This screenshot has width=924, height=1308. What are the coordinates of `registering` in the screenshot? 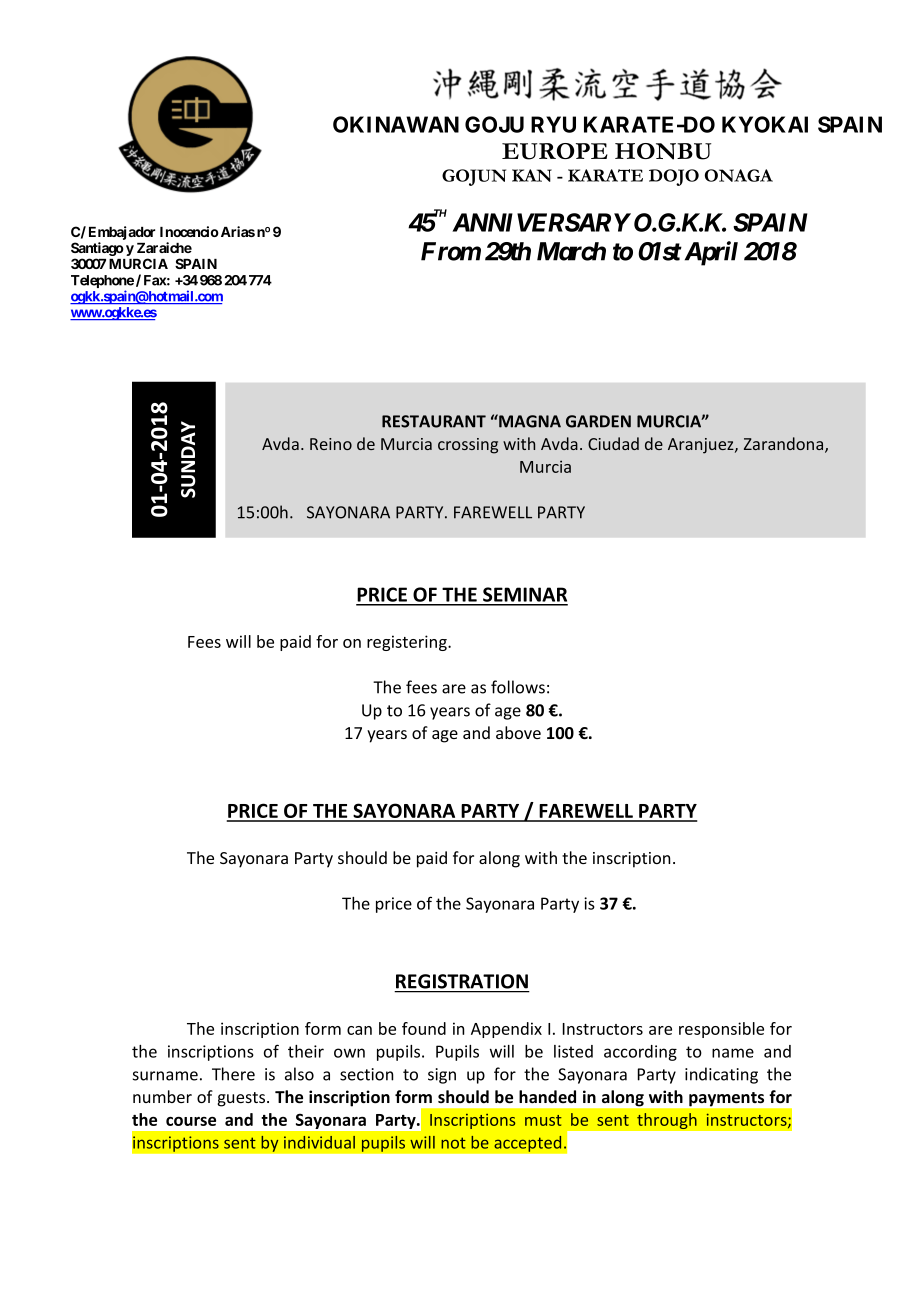 It's located at (408, 643).
